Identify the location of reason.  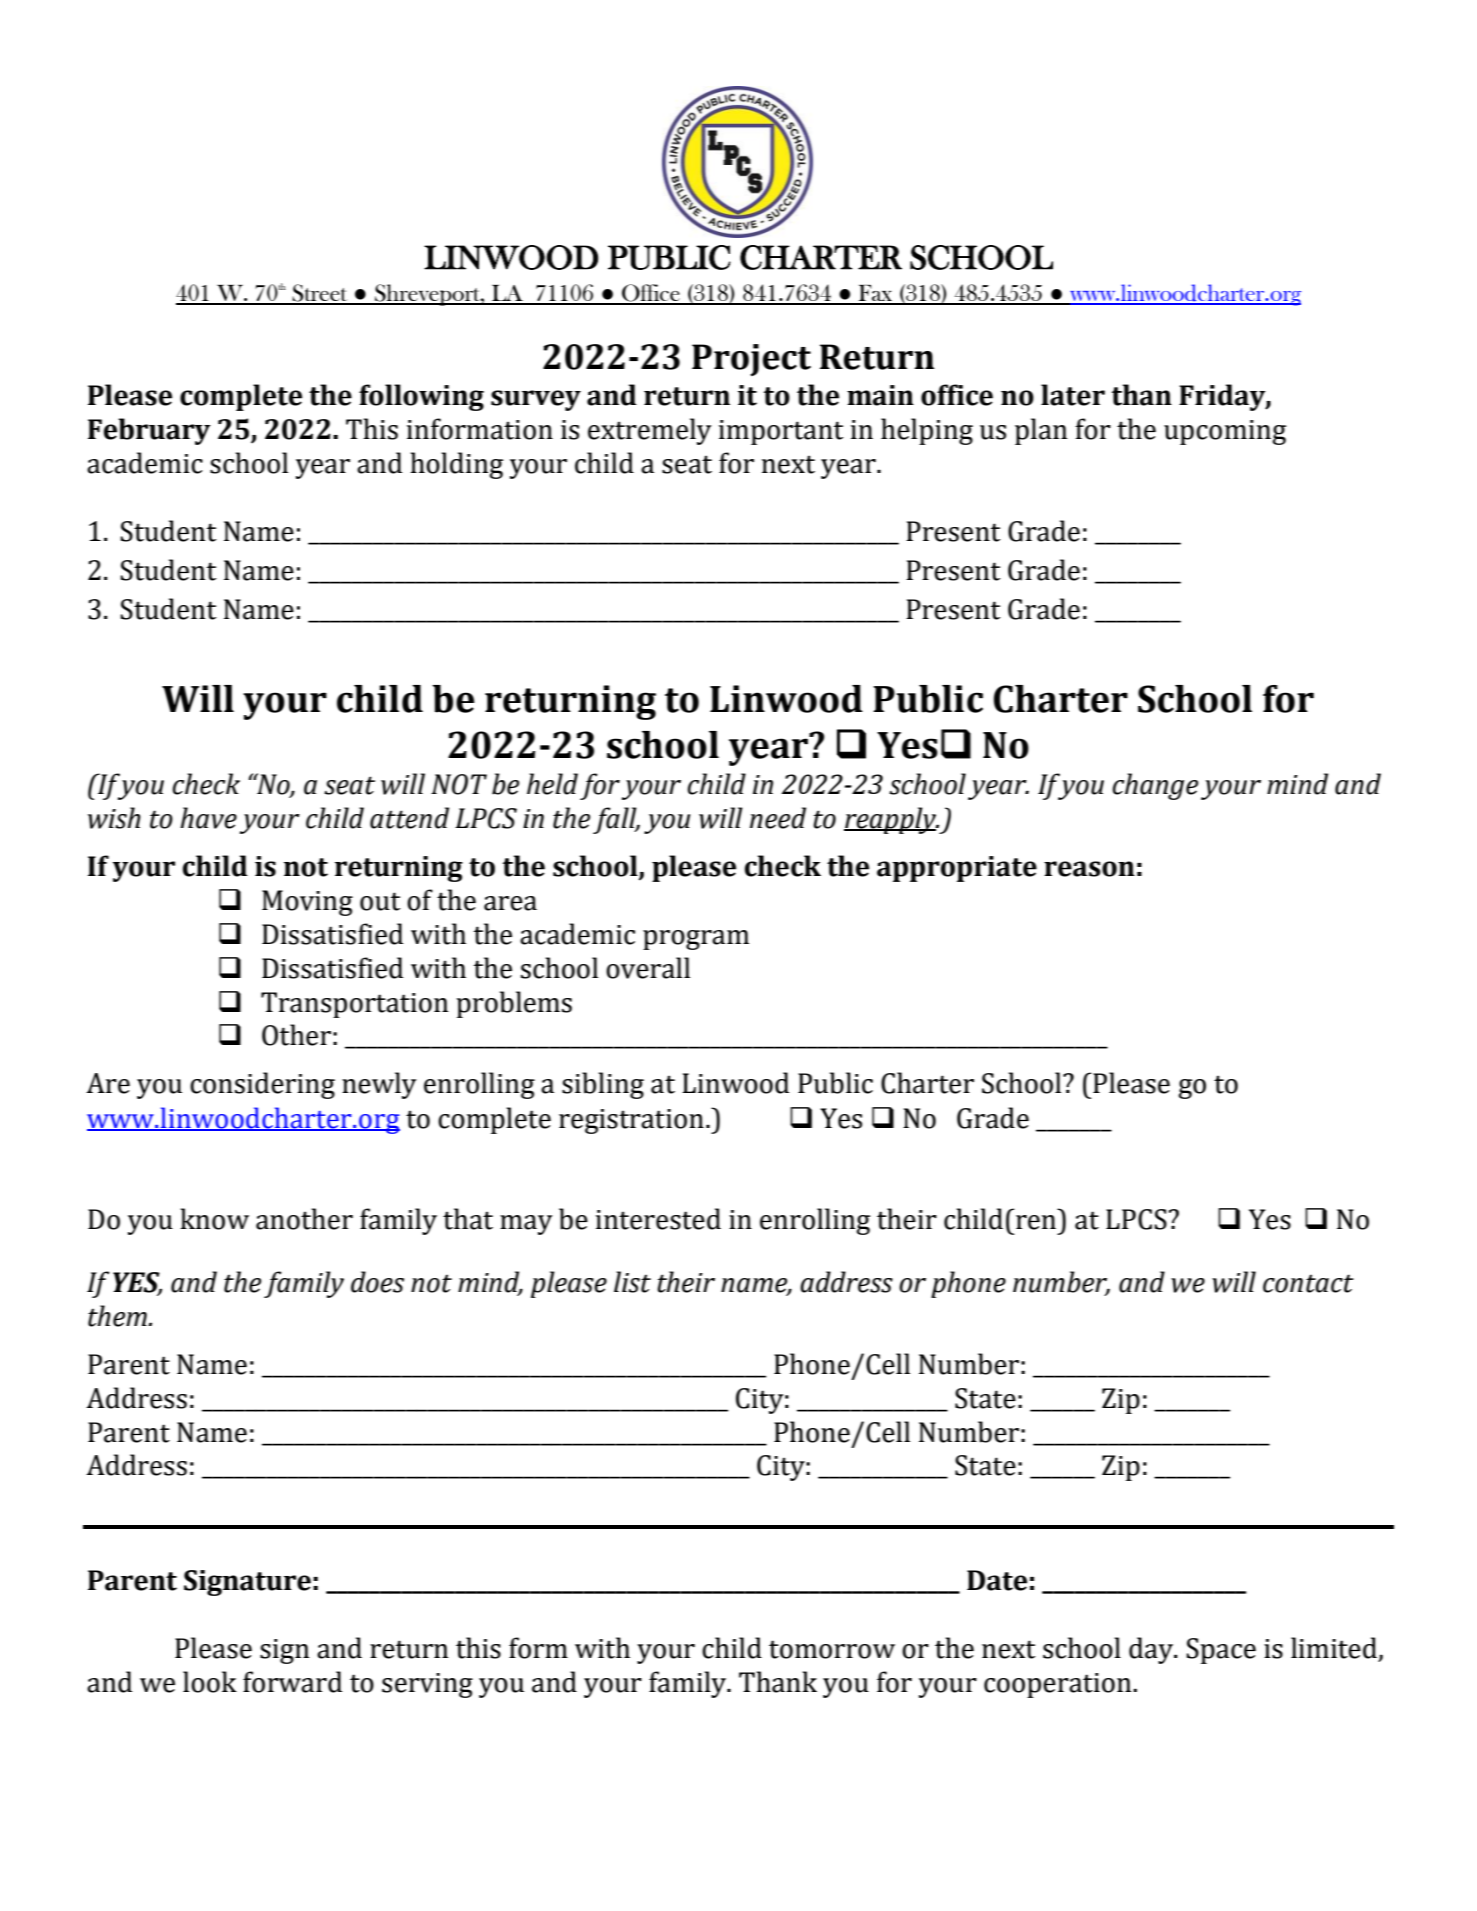
(1089, 869).
